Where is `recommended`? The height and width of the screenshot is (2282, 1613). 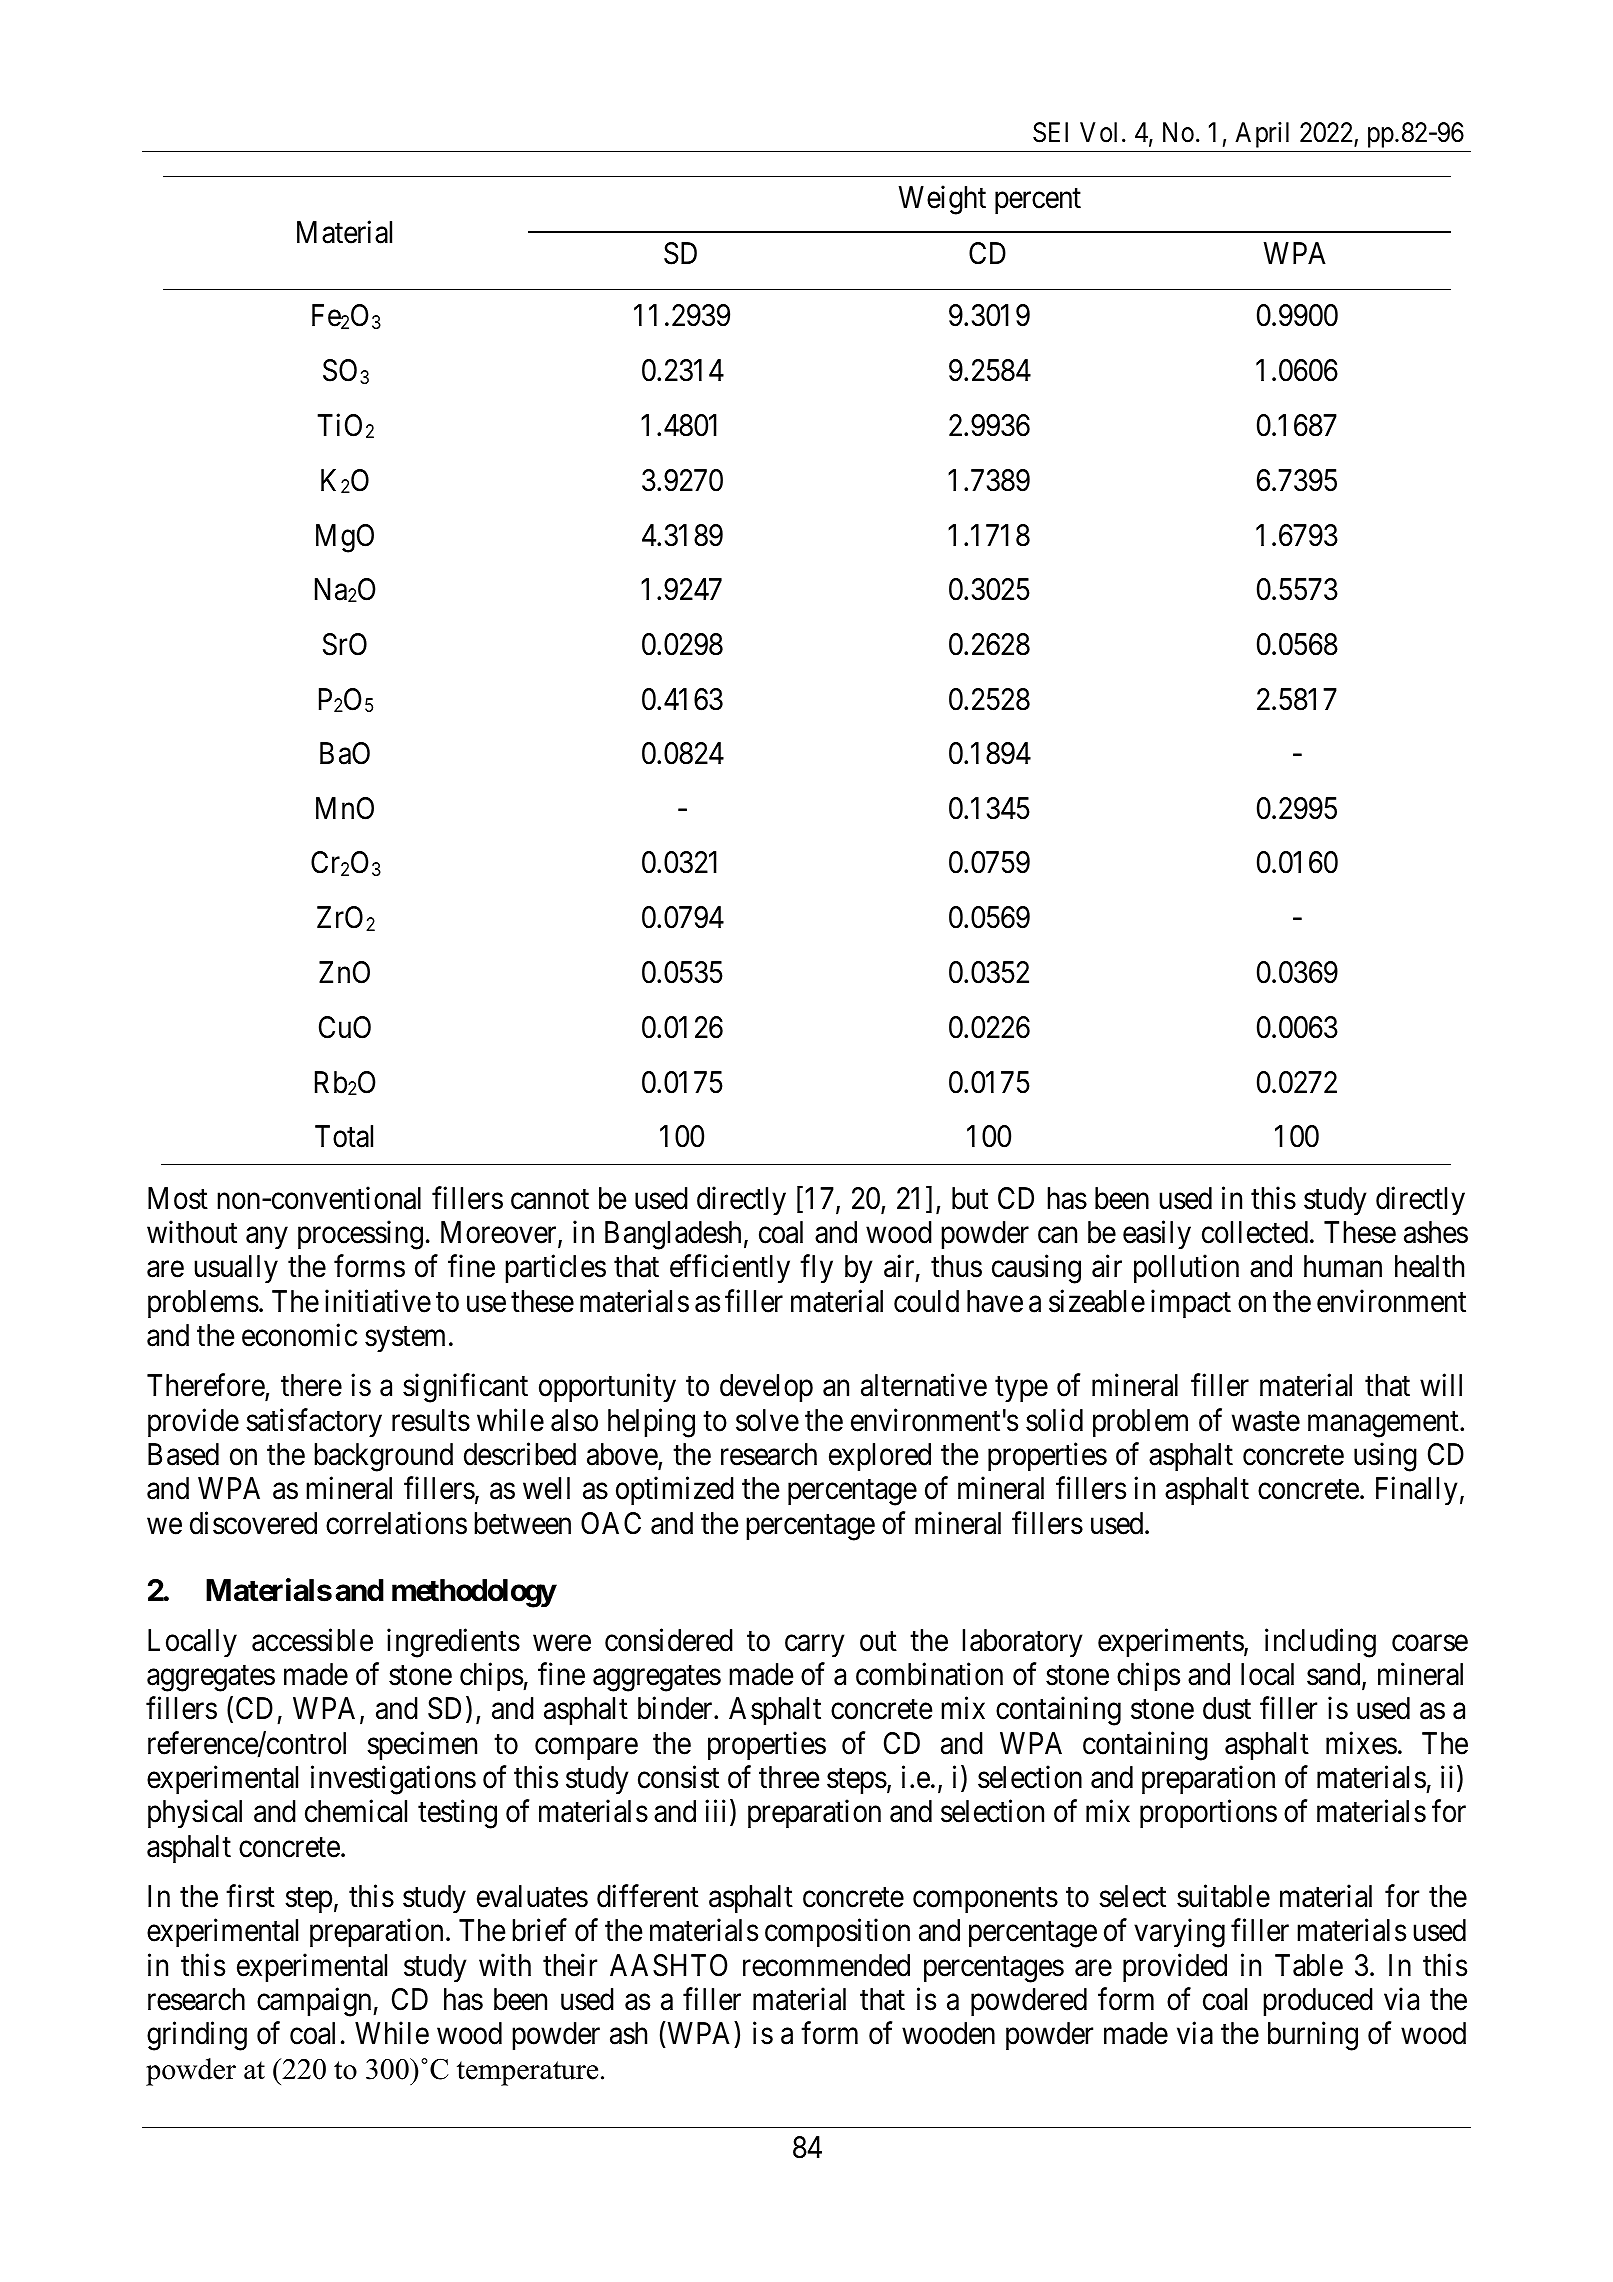
recommended is located at coordinates (826, 1965).
